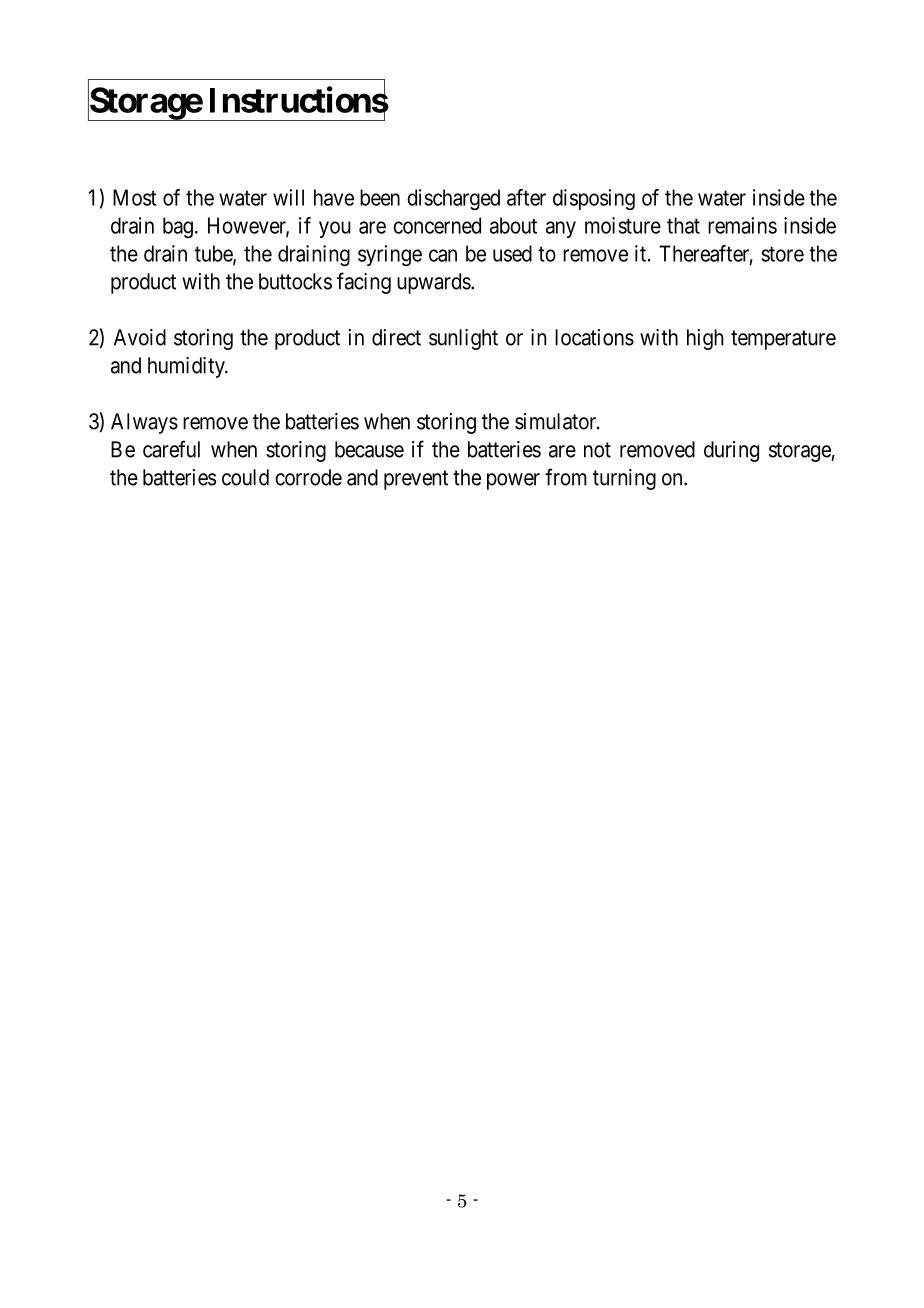 Image resolution: width=924 pixels, height=1308 pixels. What do you see at coordinates (245, 477) in the image?
I see `could` at bounding box center [245, 477].
